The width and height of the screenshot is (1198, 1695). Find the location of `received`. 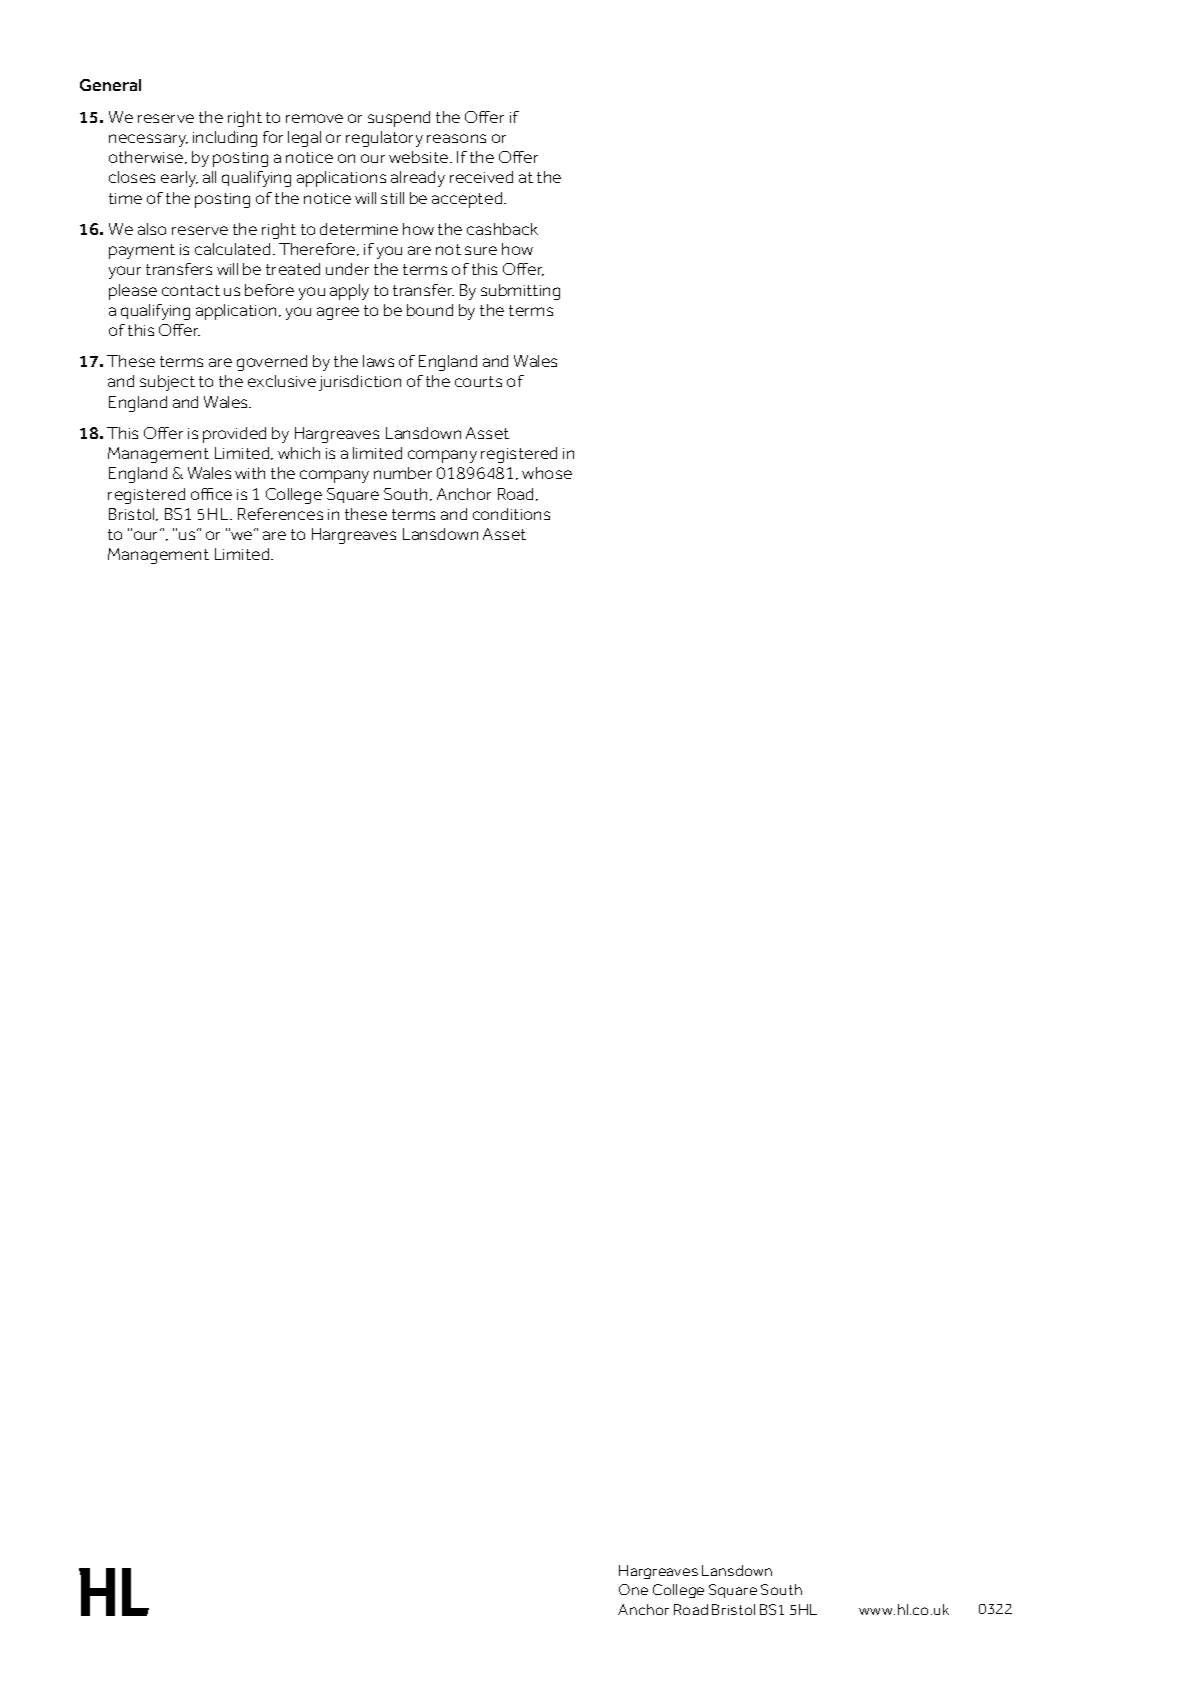

received is located at coordinates (481, 177).
